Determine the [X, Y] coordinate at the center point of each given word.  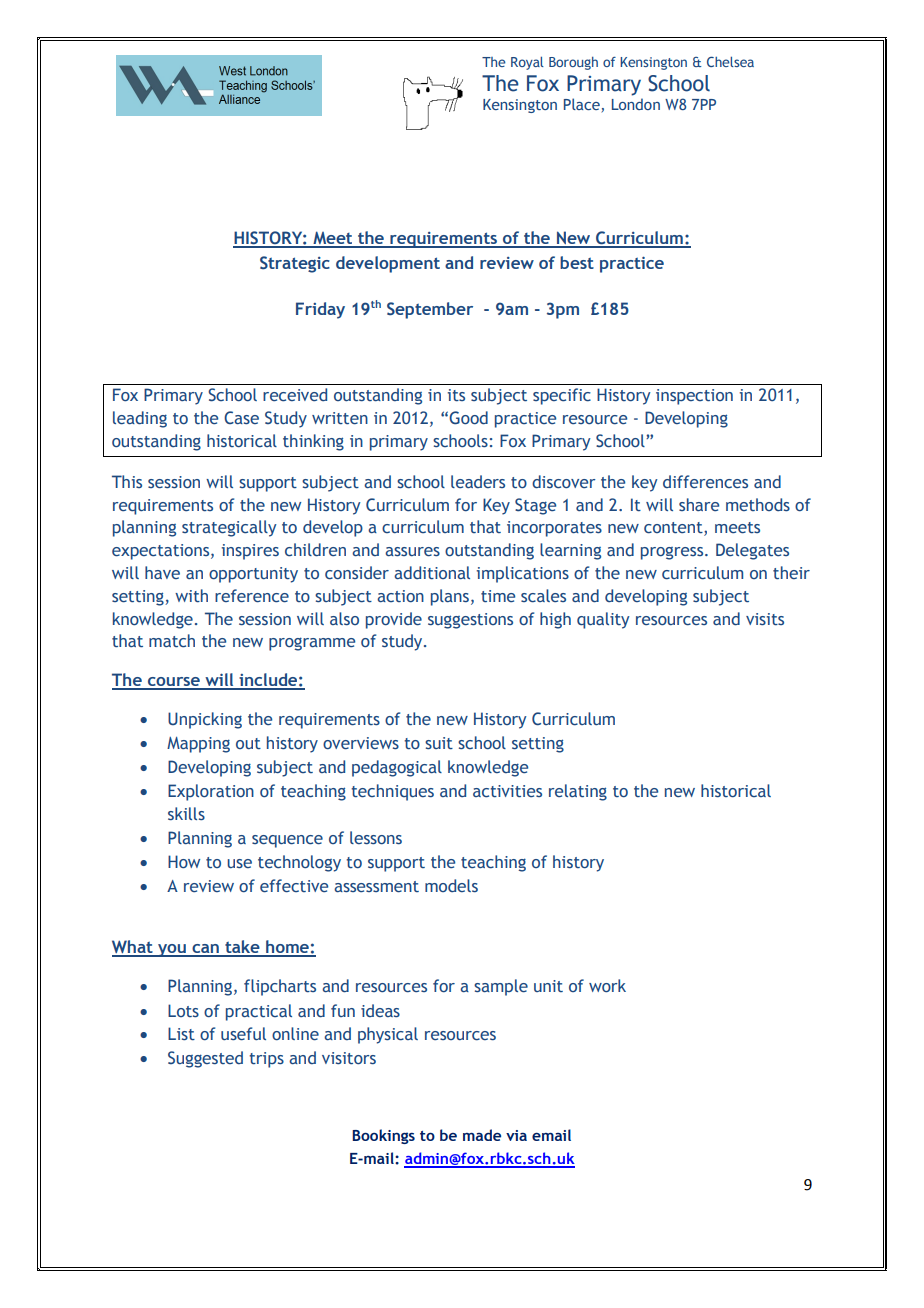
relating [578, 792]
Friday [320, 310]
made [482, 1135]
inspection [694, 397]
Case [241, 417]
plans [450, 597]
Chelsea [730, 61]
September [430, 310]
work [607, 985]
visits [765, 619]
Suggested [205, 1059]
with [191, 595]
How [184, 861]
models [451, 885]
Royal [527, 63]
